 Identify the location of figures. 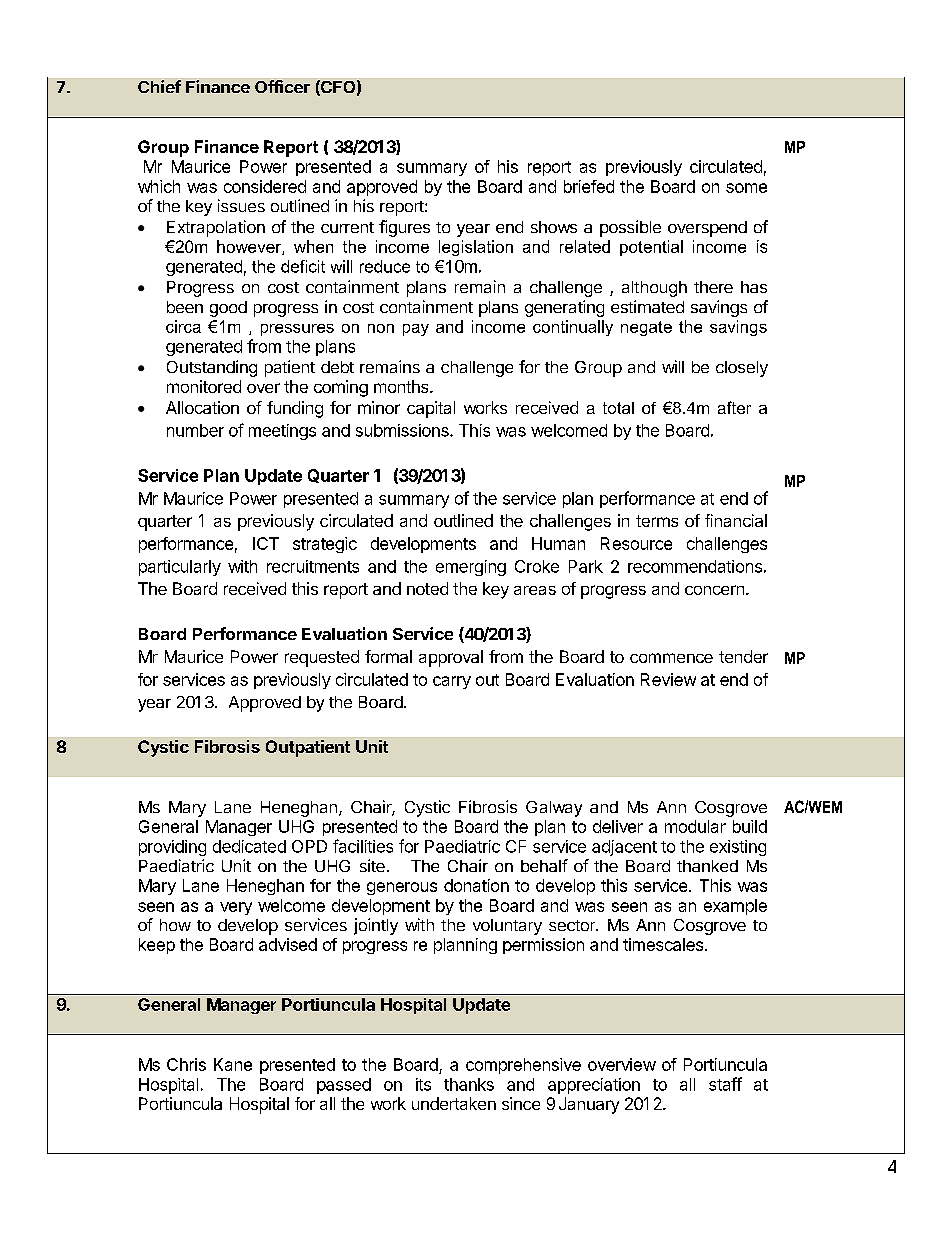
(404, 228).
